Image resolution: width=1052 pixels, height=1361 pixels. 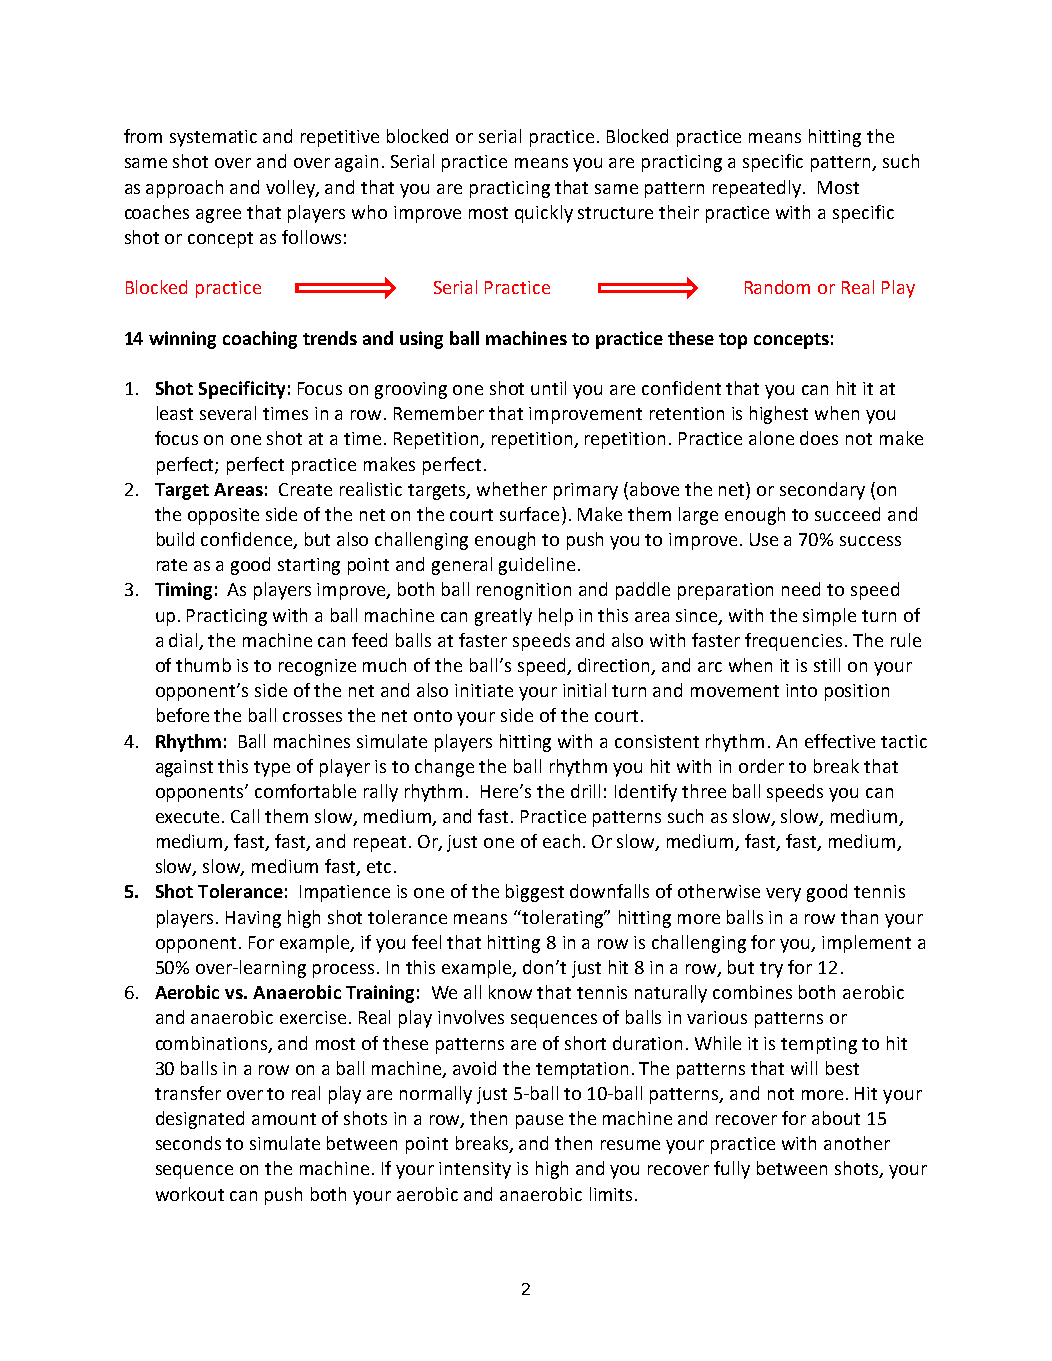 What do you see at coordinates (484, 690) in the document?
I see `initiate` at bounding box center [484, 690].
